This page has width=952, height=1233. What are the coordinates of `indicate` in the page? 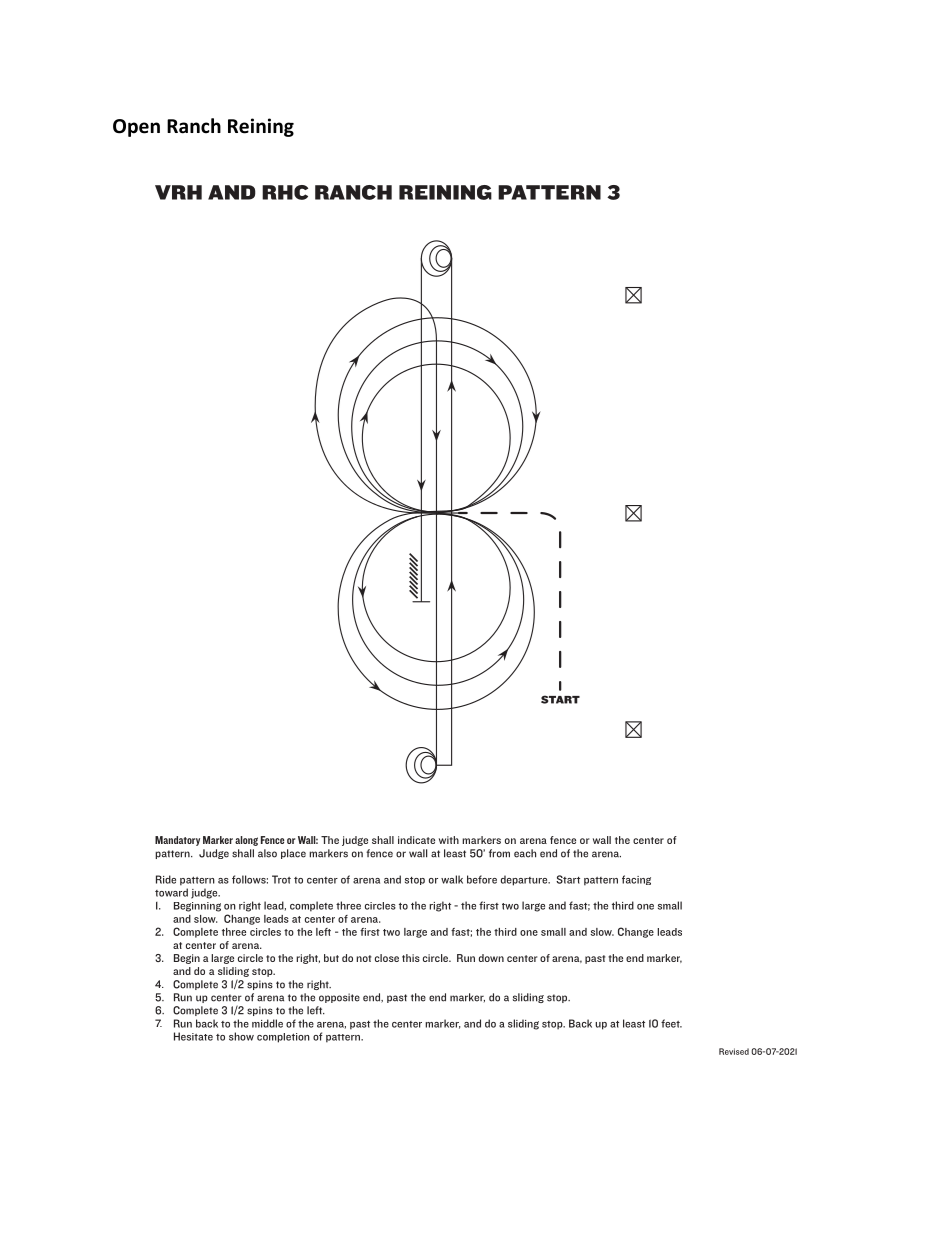 It's located at (416, 840).
